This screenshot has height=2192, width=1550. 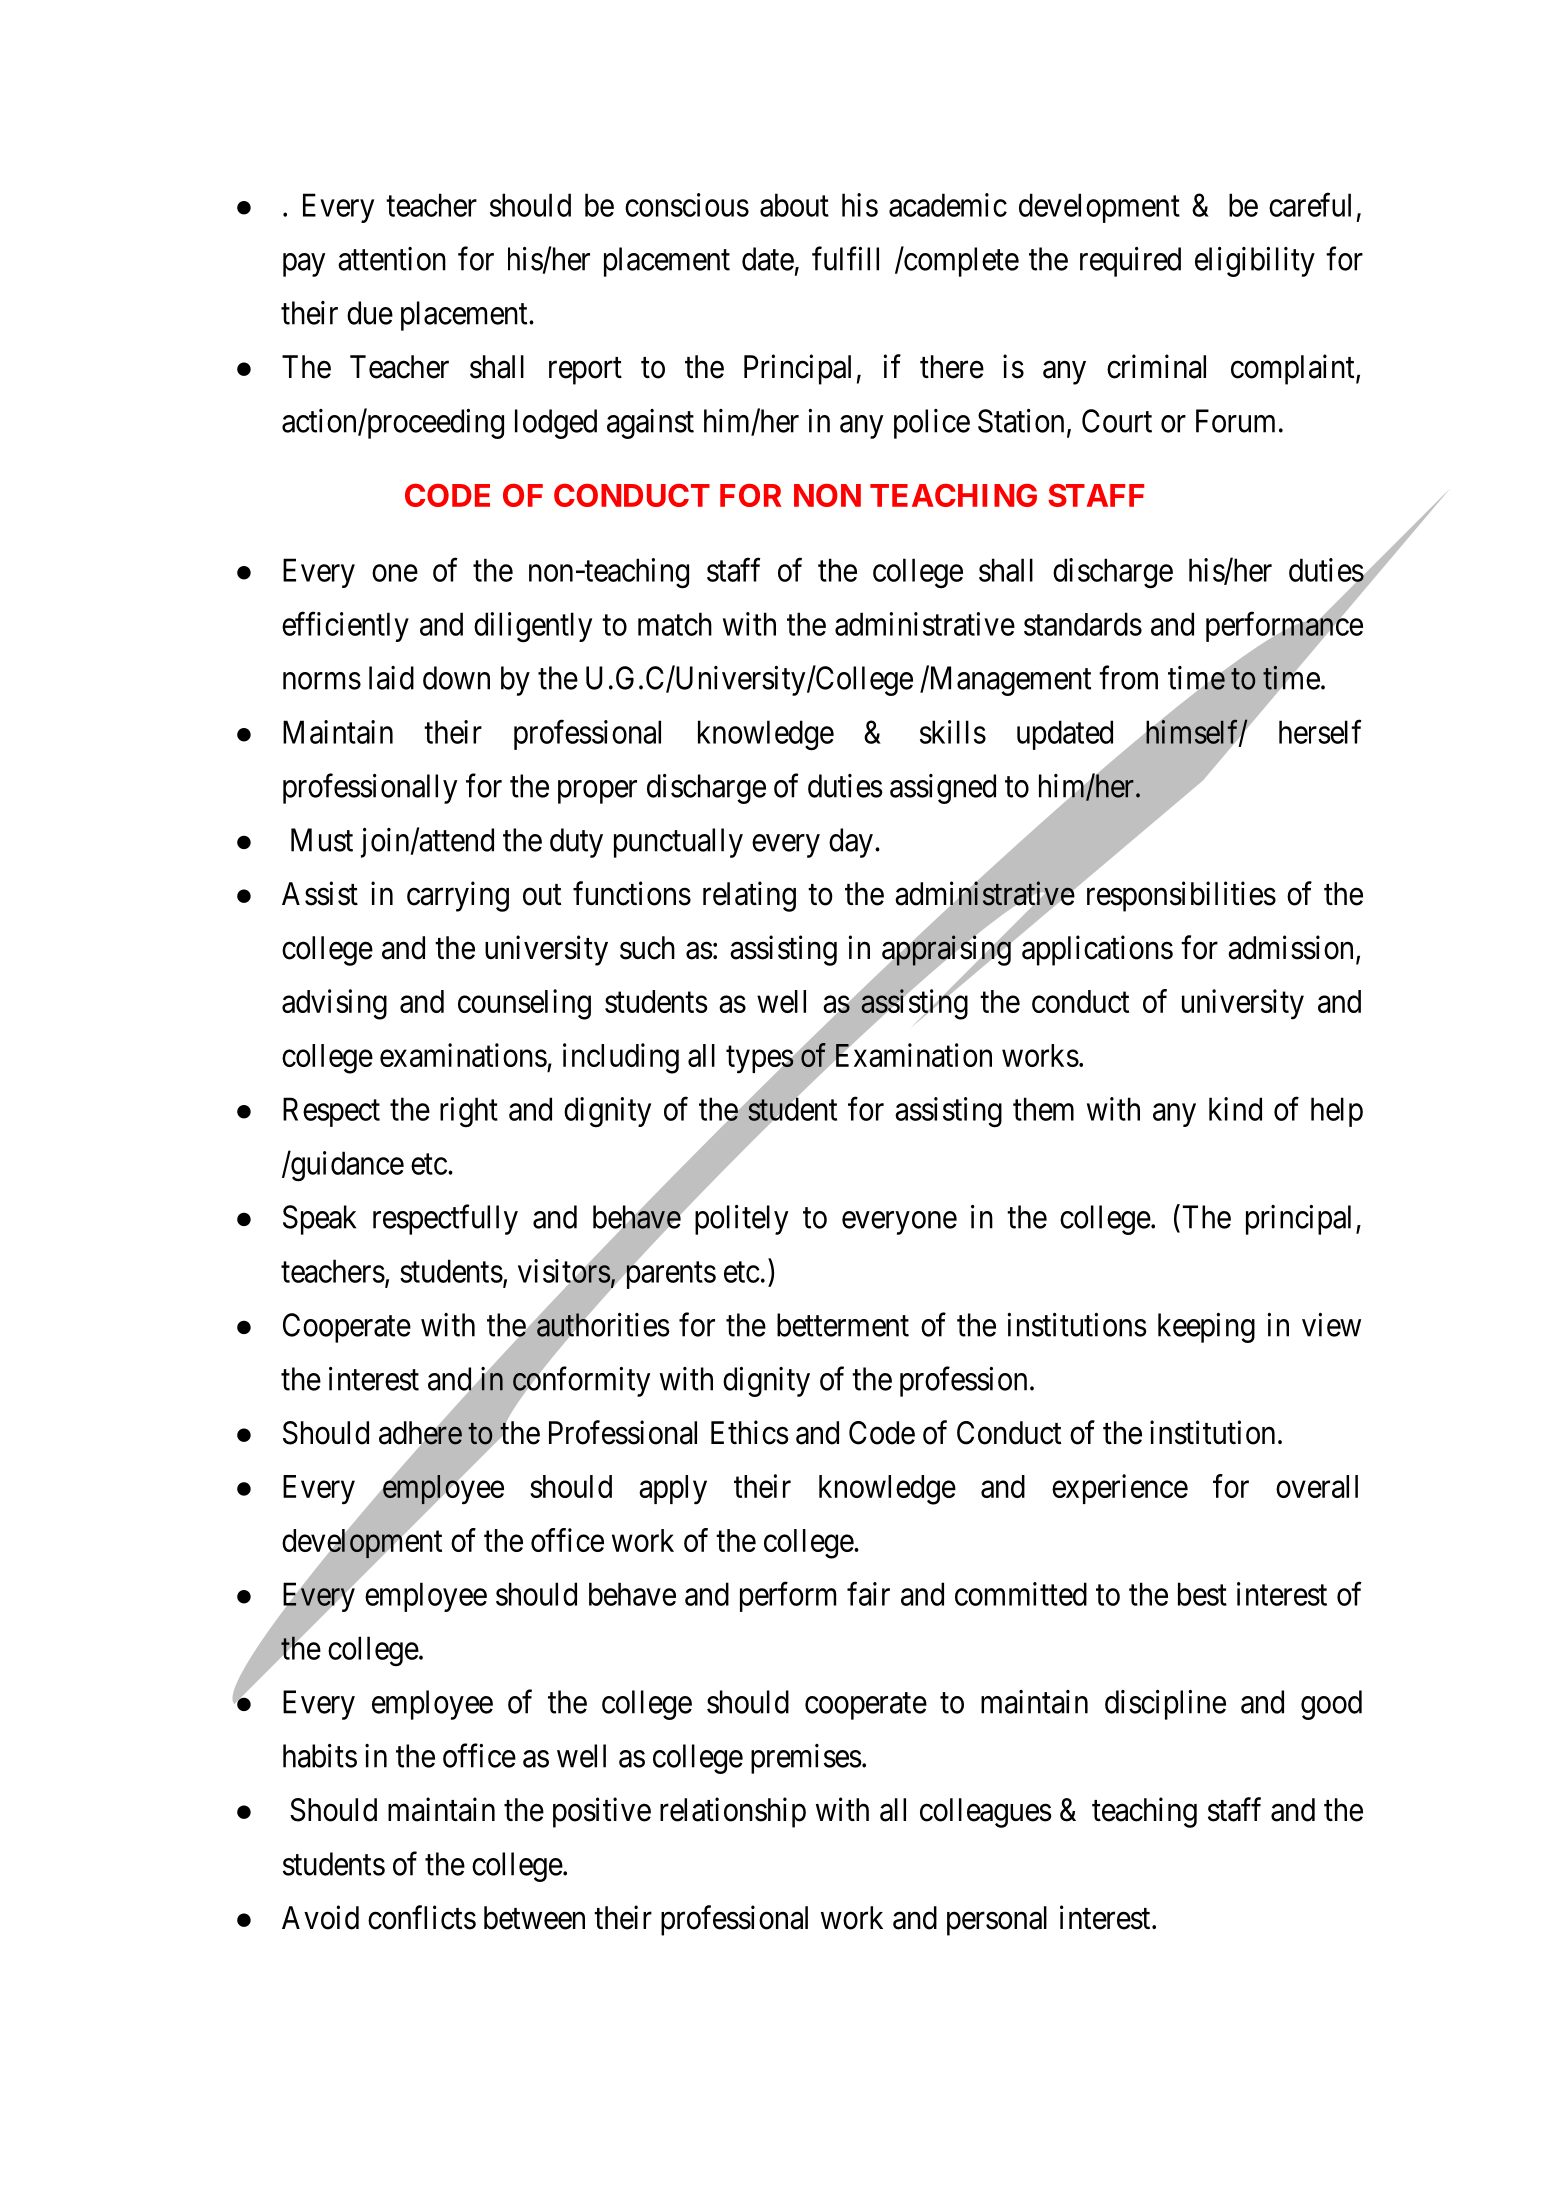 What do you see at coordinates (1255, 262) in the screenshot?
I see `eligibility` at bounding box center [1255, 262].
